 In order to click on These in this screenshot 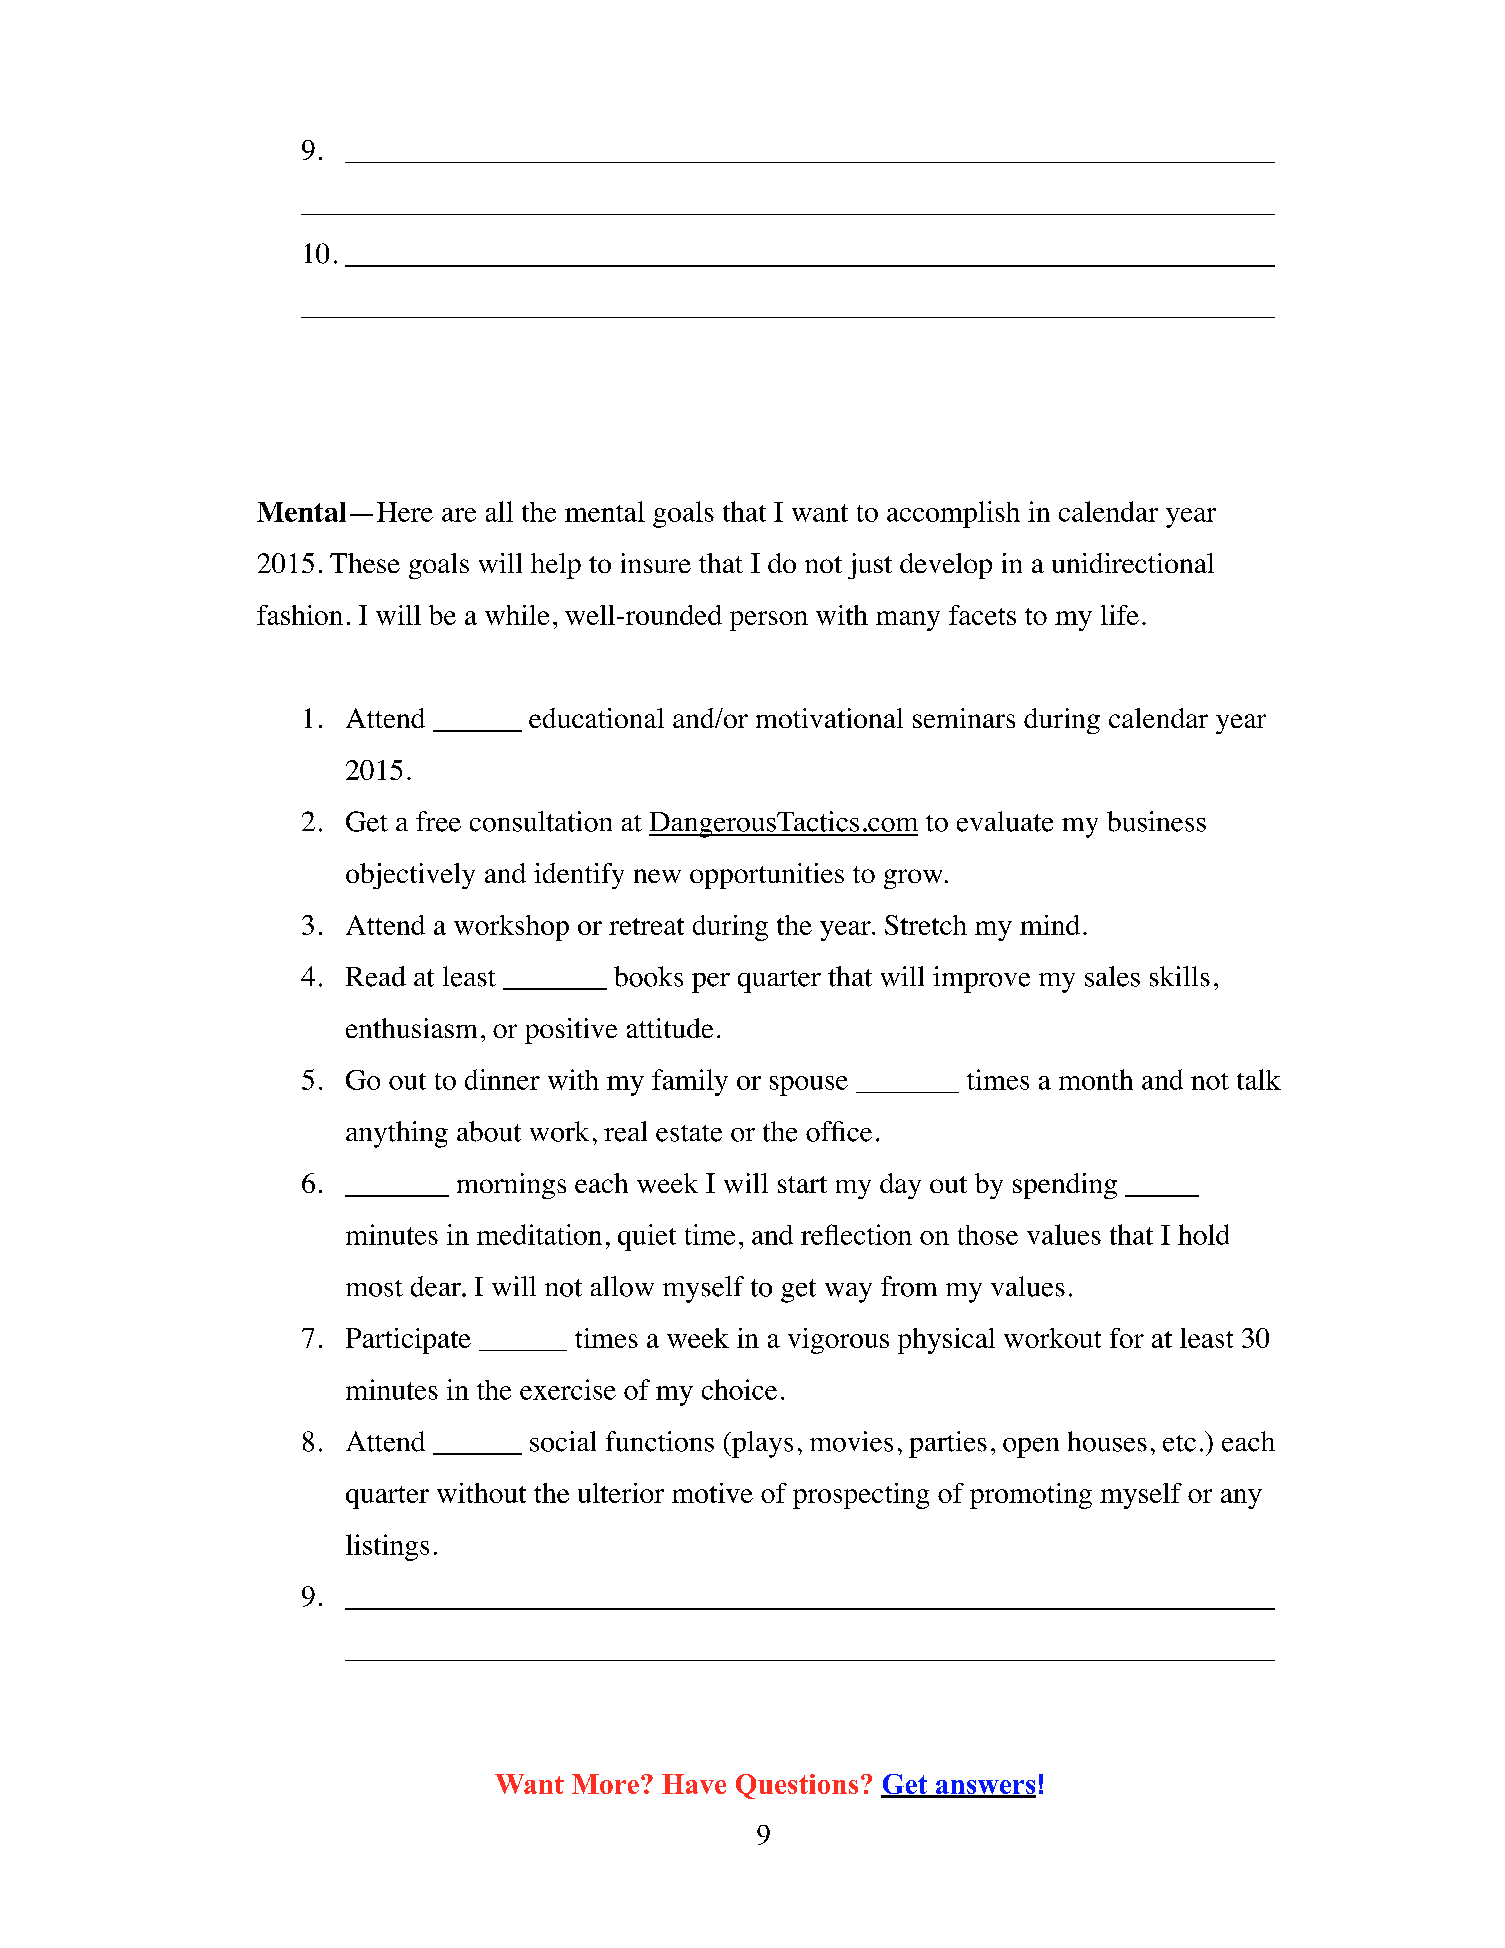, I will do `click(365, 563)`.
